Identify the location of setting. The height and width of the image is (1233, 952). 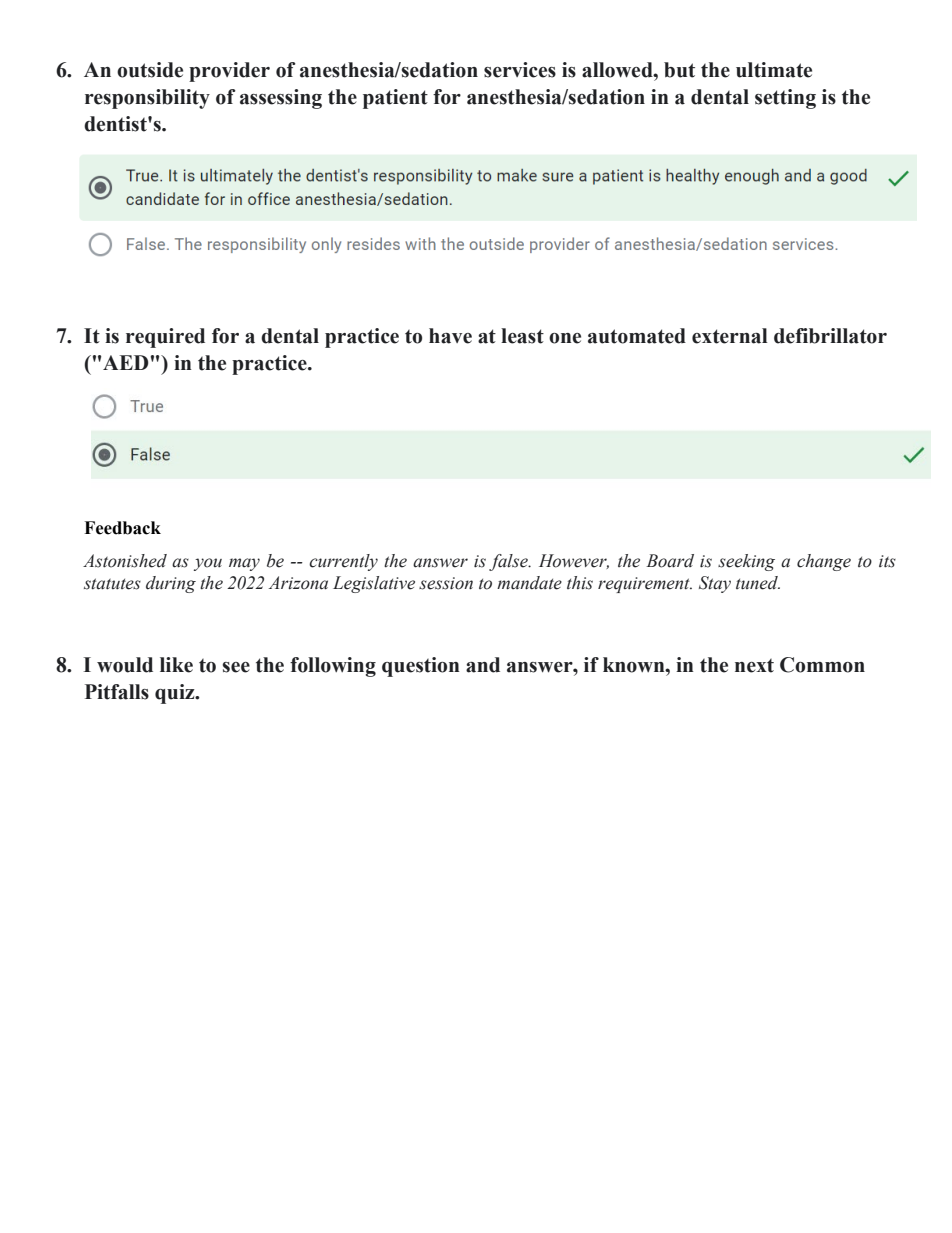
(785, 99).
